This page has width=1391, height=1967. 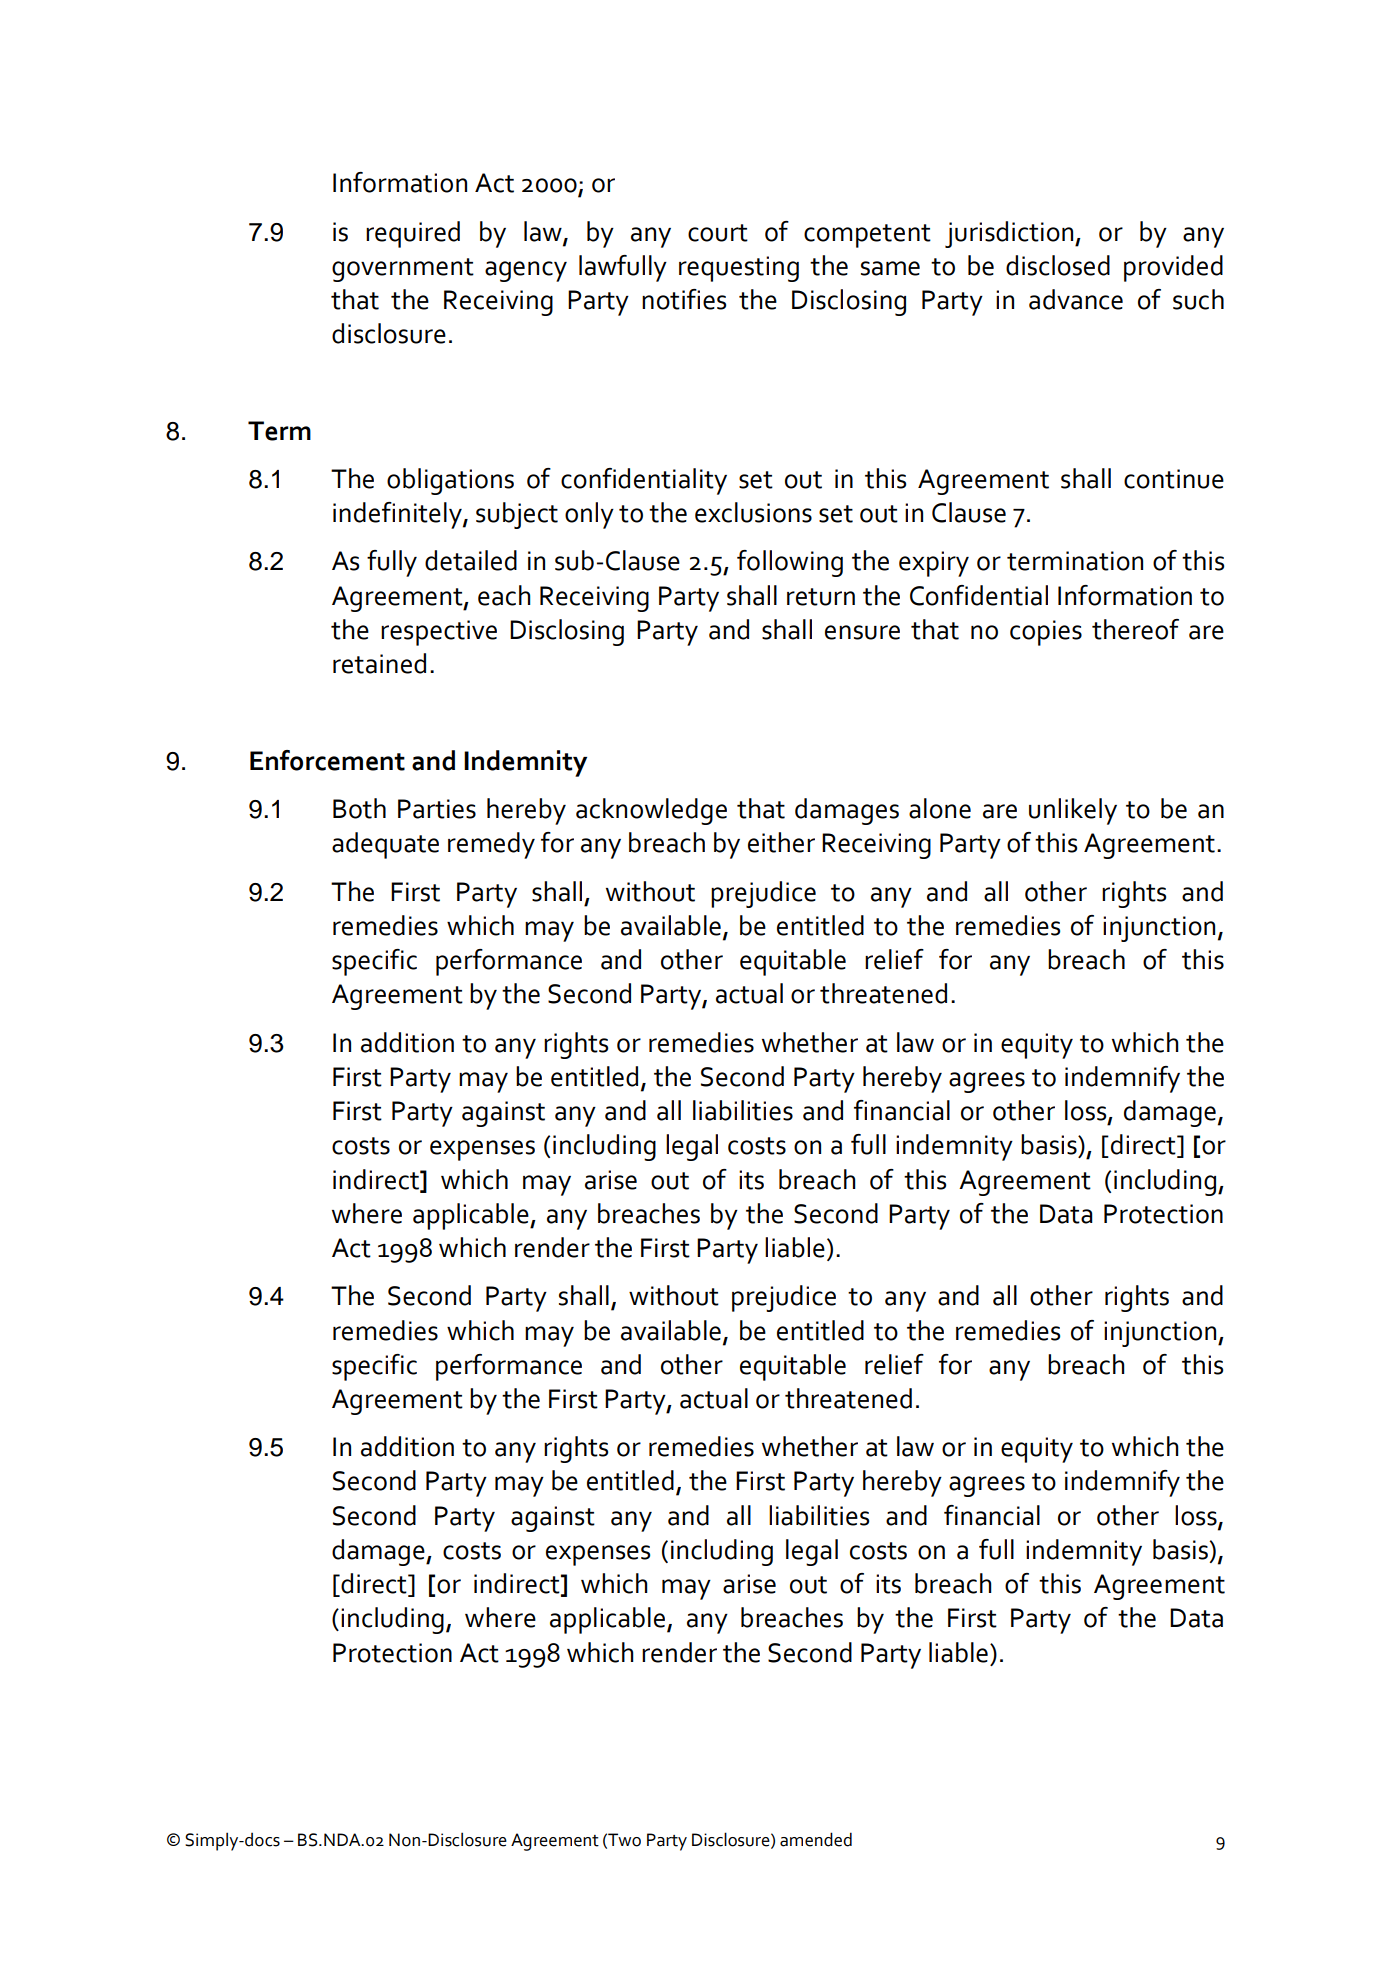 I want to click on either, so click(x=781, y=842).
